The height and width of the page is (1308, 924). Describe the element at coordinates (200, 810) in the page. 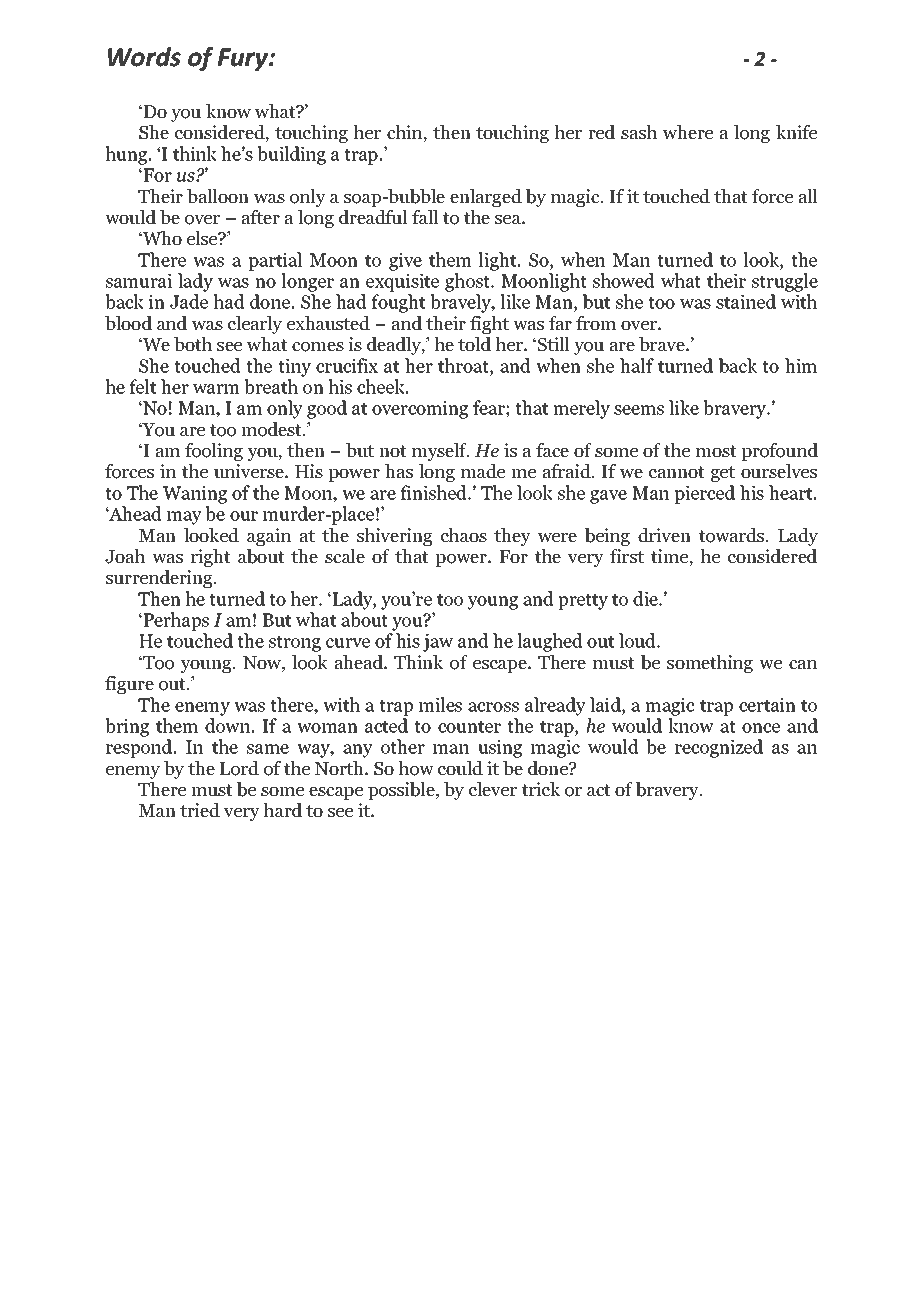

I see `tried` at that location.
